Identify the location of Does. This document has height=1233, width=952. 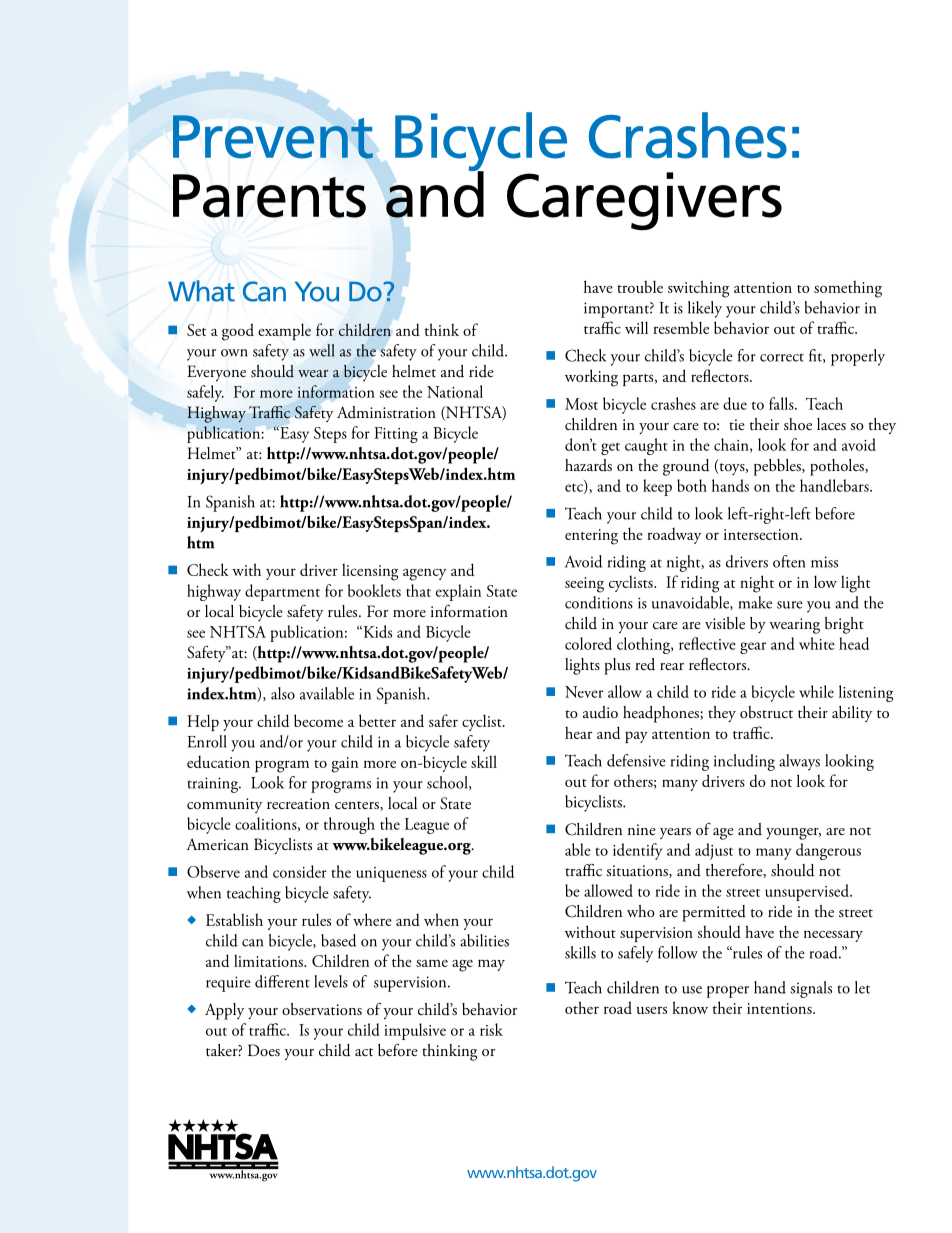
(264, 1050).
